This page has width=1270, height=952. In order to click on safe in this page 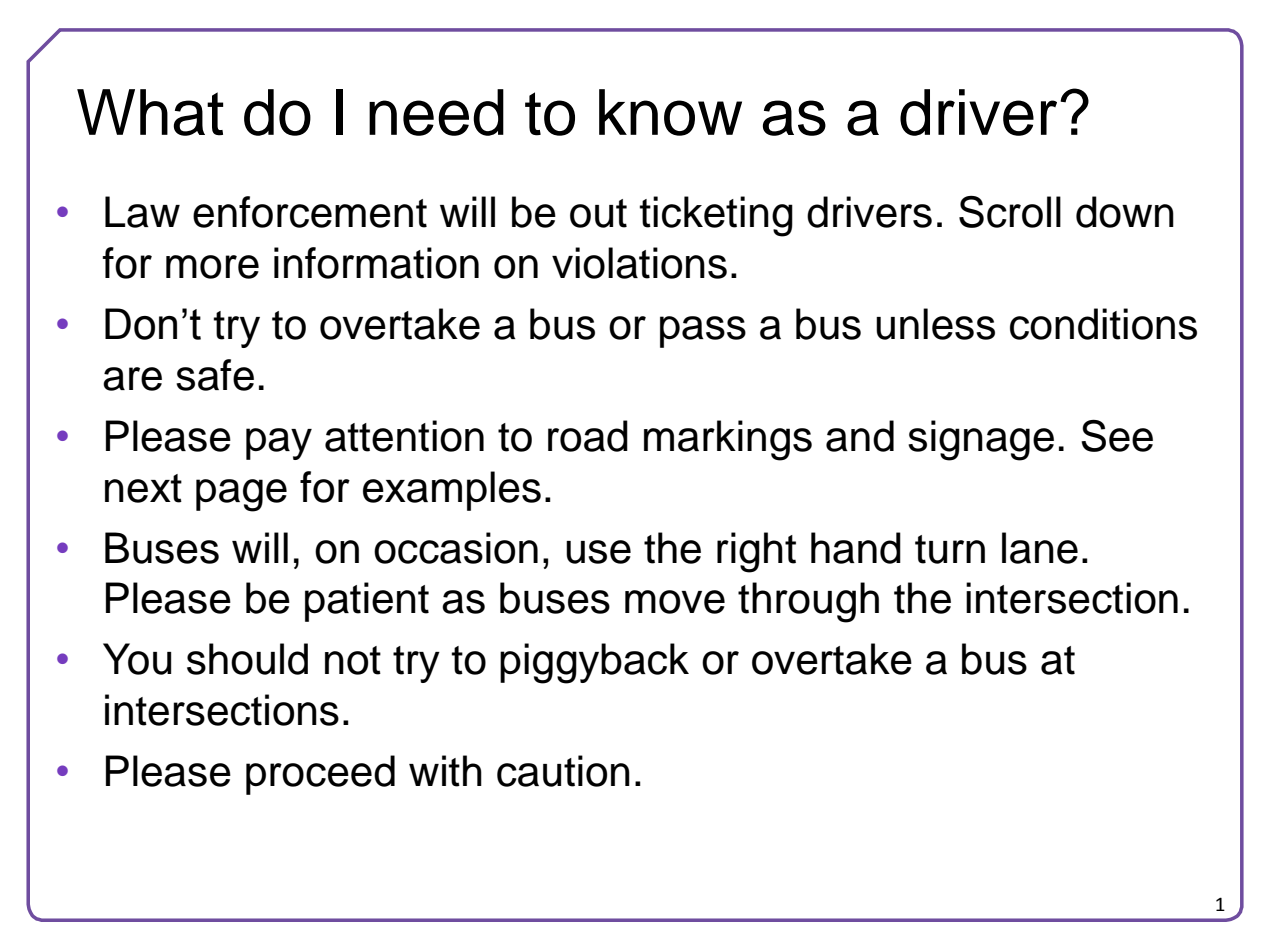, I will do `click(215, 375)`.
